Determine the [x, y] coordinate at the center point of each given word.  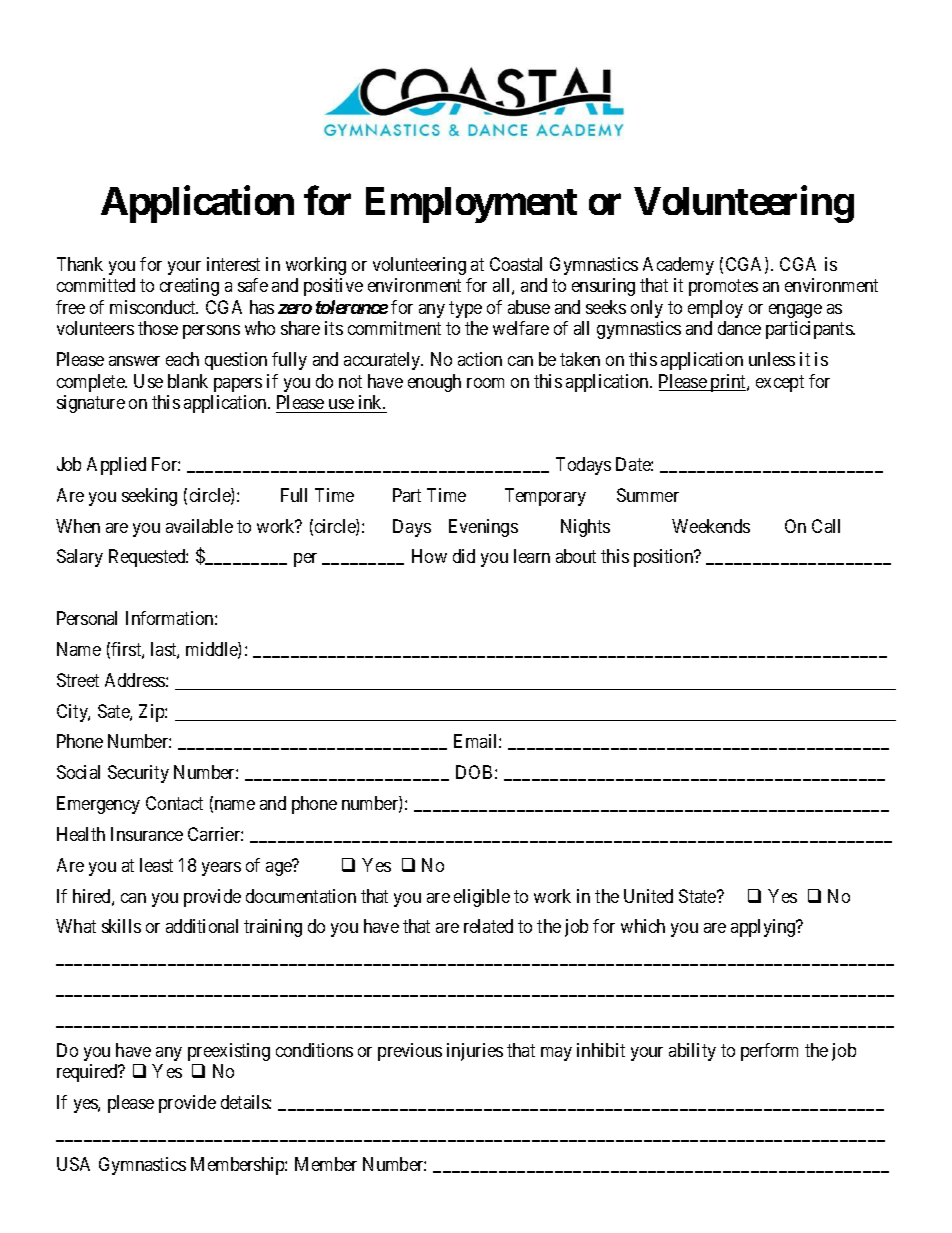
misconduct [154, 307]
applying [764, 928]
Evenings [483, 528]
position [665, 558]
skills [121, 926]
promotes [723, 288]
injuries [475, 1052]
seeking [149, 497]
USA [73, 1164]
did [464, 556]
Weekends [711, 526]
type [465, 309]
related [488, 926]
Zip [152, 713]
